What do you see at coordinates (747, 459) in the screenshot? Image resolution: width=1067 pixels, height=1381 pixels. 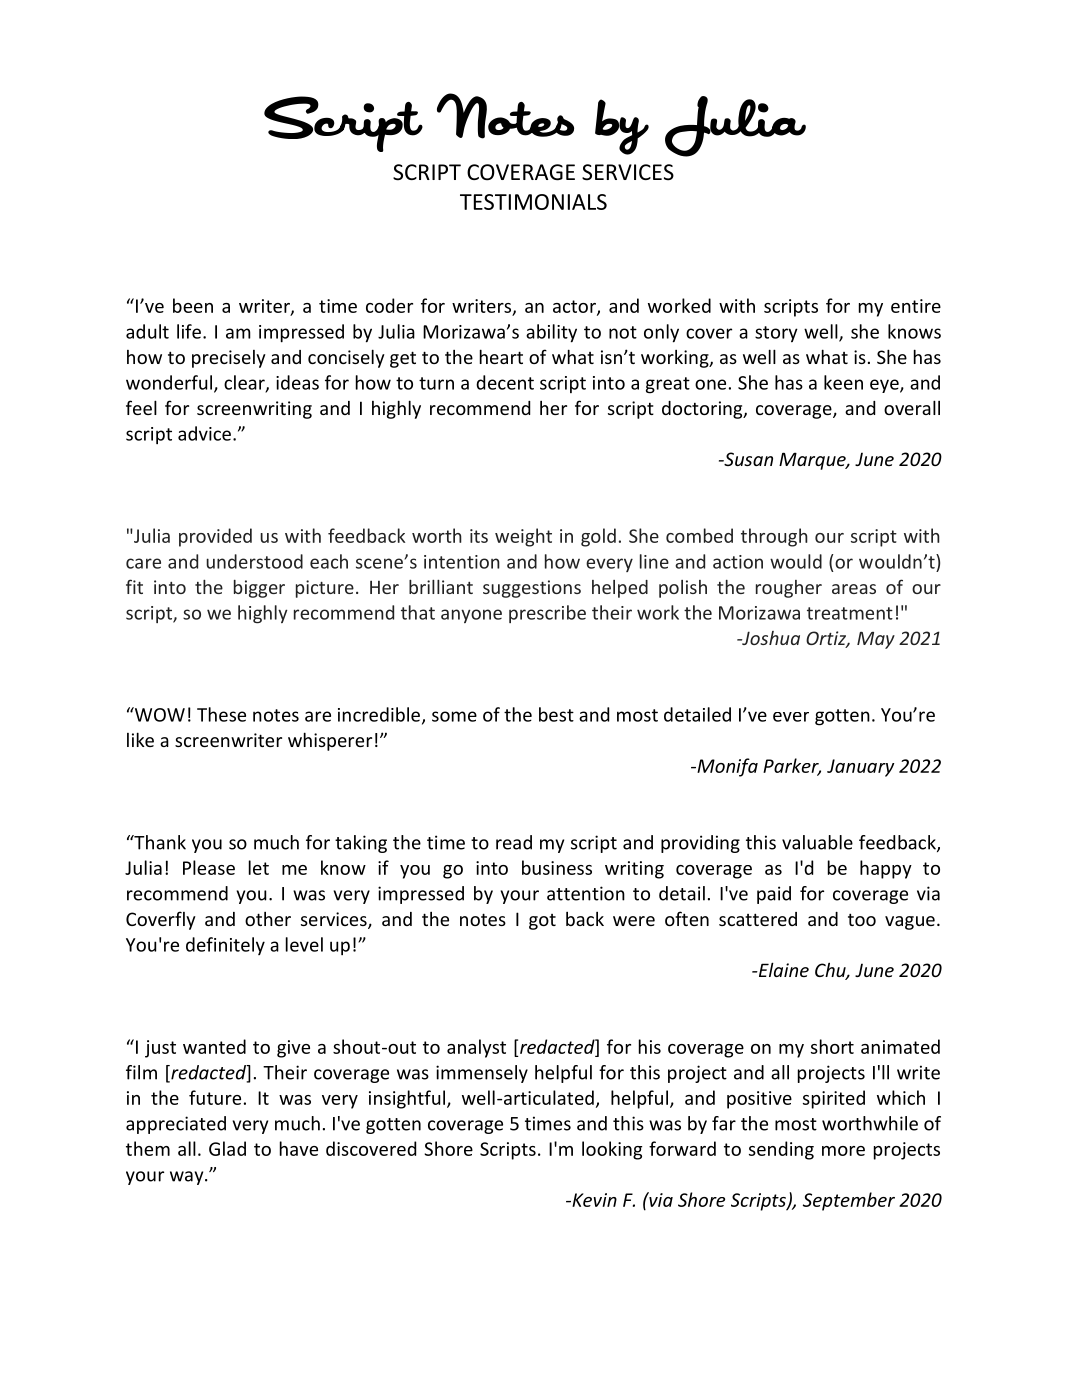 I see `Susan` at bounding box center [747, 459].
